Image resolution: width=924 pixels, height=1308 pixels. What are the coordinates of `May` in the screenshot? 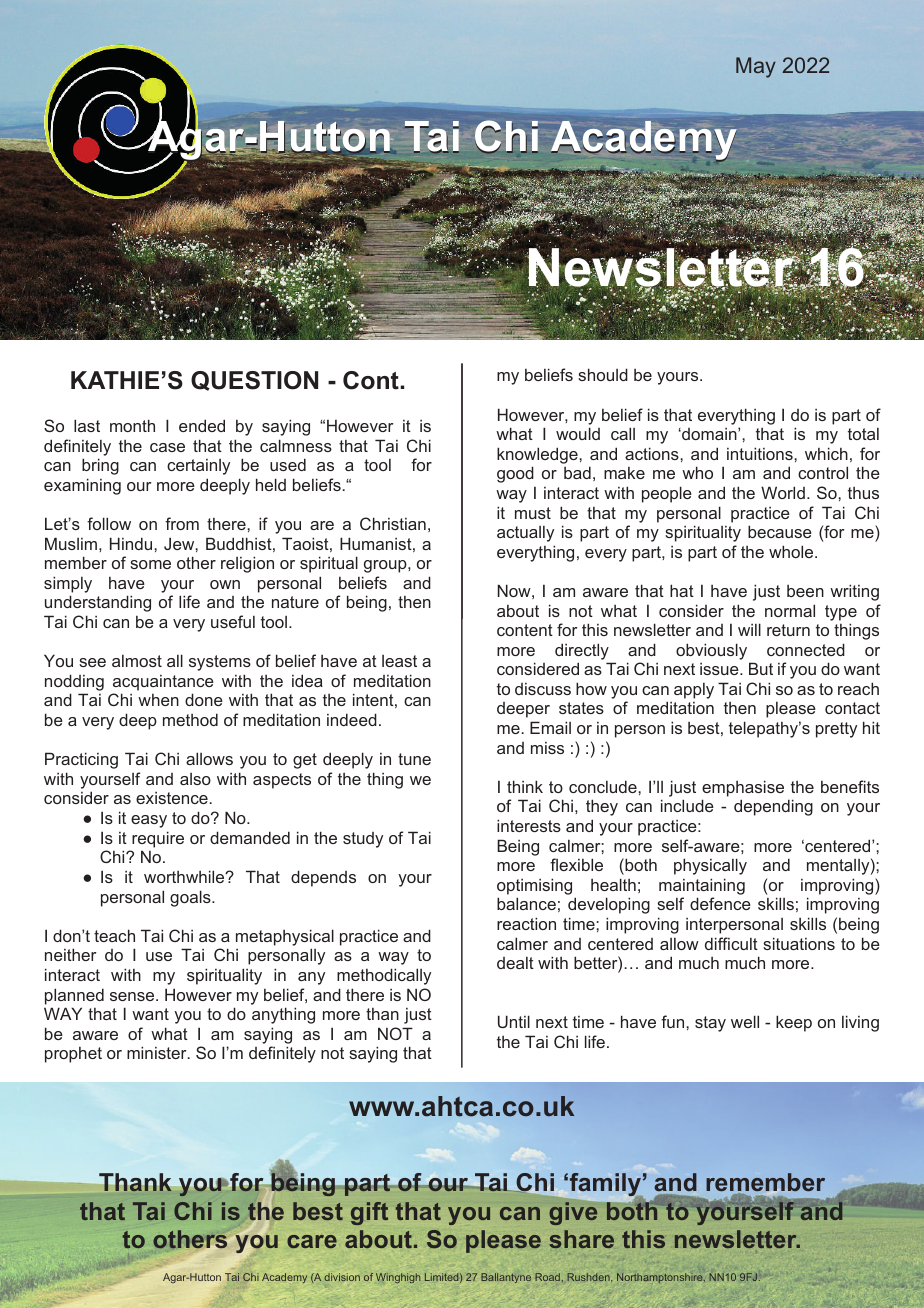 It's located at (756, 67).
